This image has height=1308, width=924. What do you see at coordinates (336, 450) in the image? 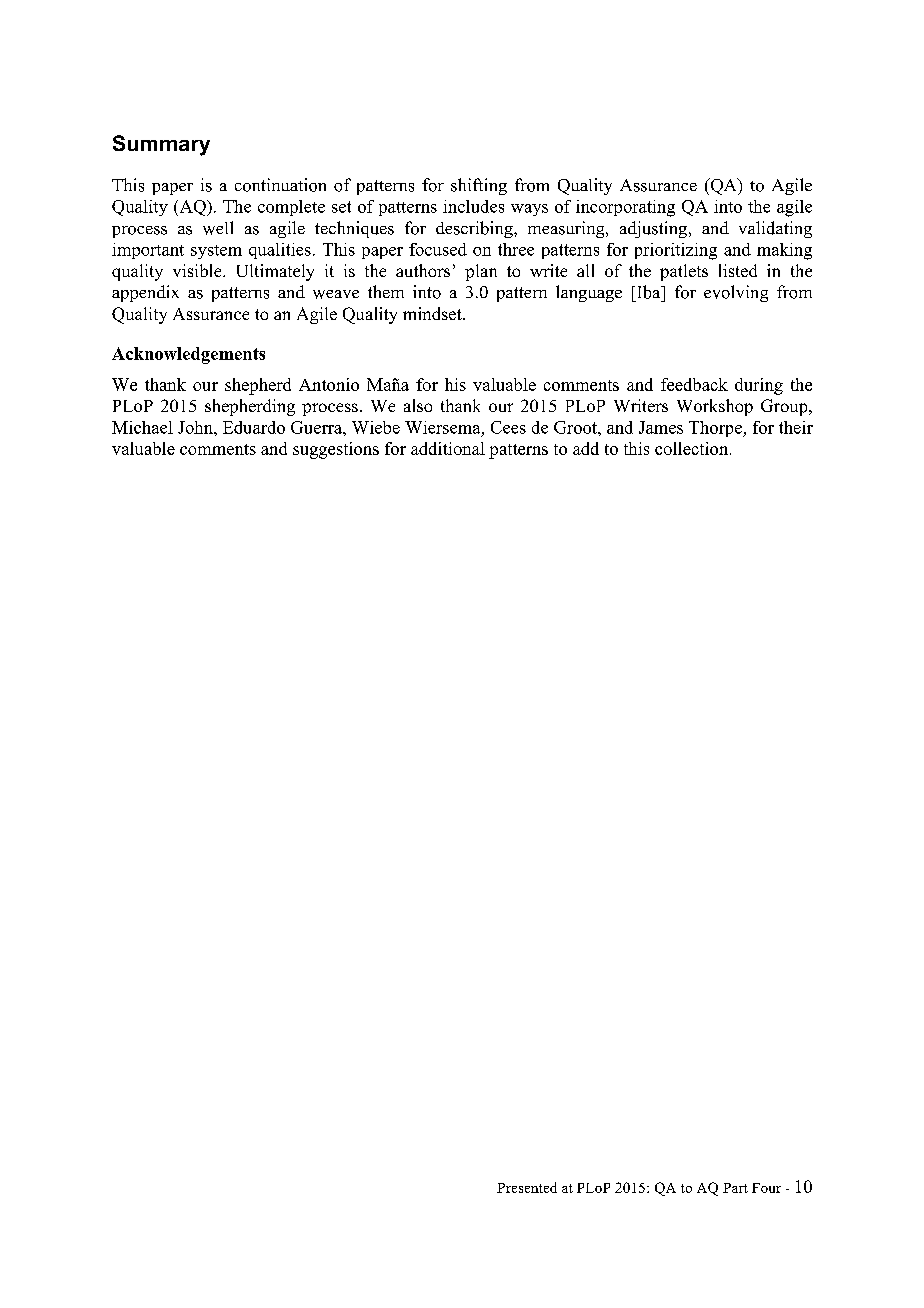
I see `suggestions` at bounding box center [336, 450].
